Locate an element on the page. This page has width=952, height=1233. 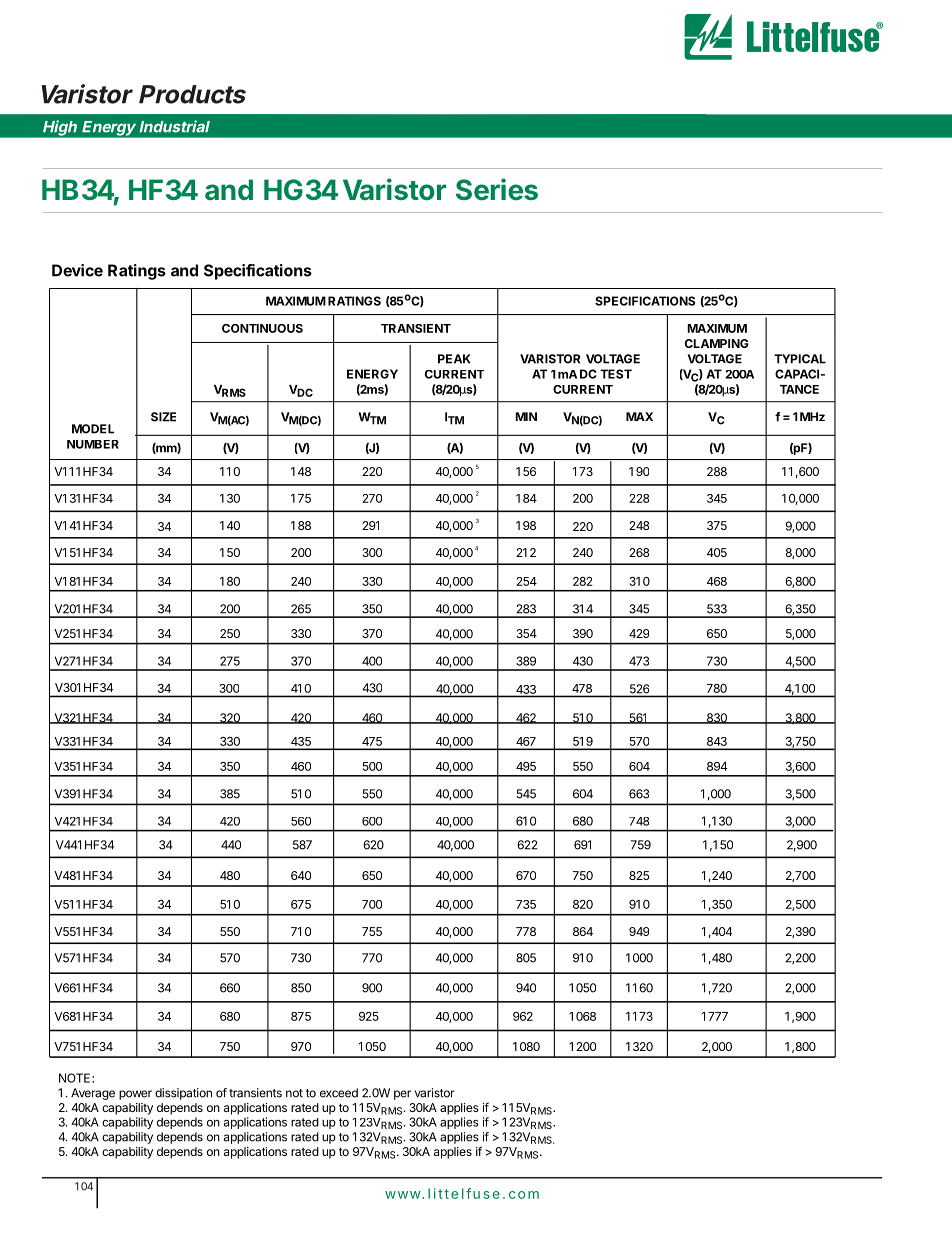
Device is located at coordinates (77, 270).
